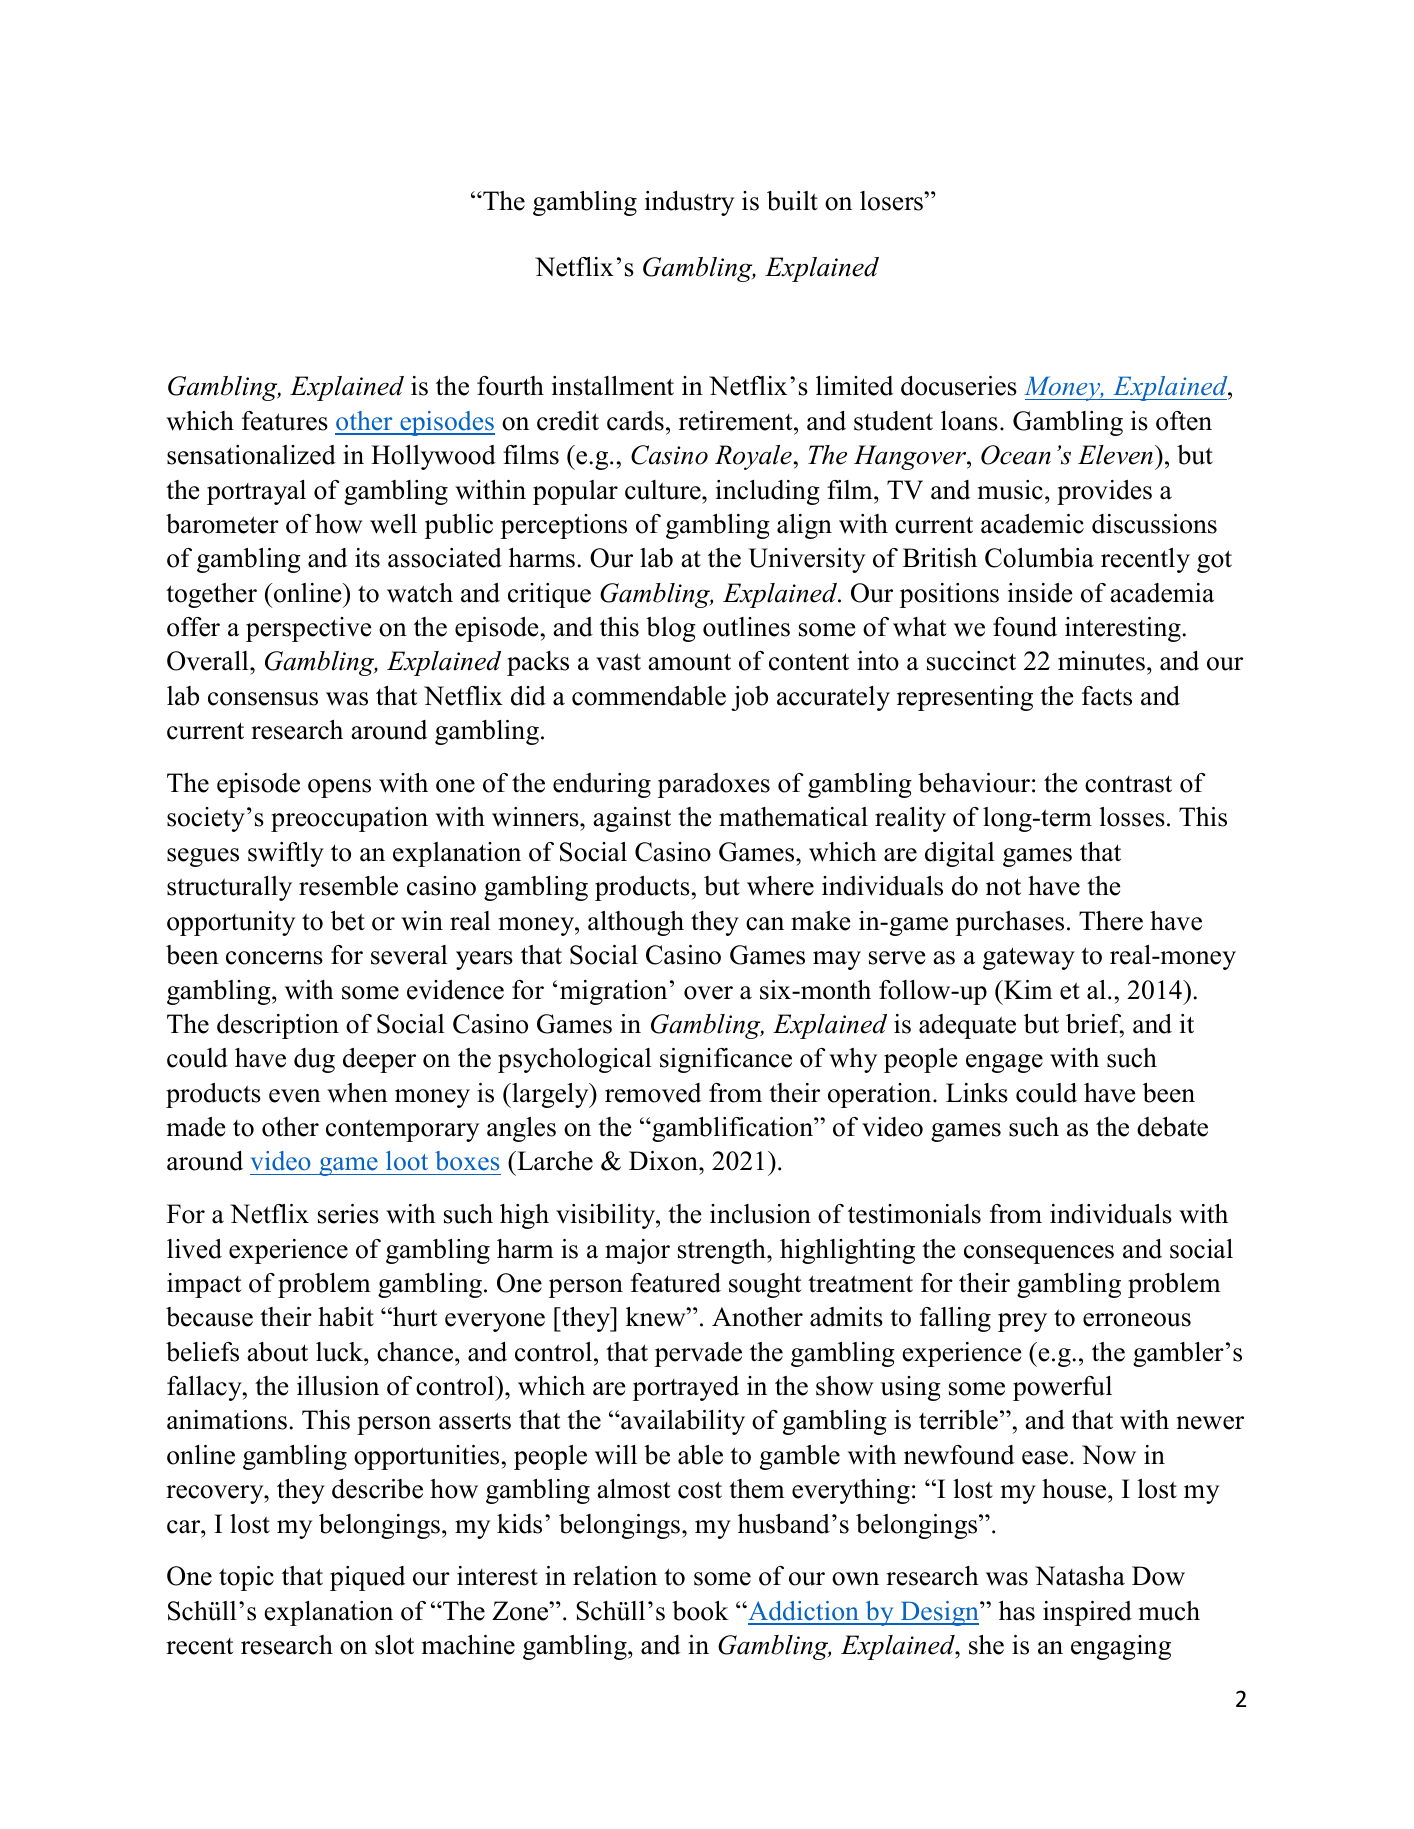 The image size is (1414, 1829). I want to click on features, so click(285, 421).
